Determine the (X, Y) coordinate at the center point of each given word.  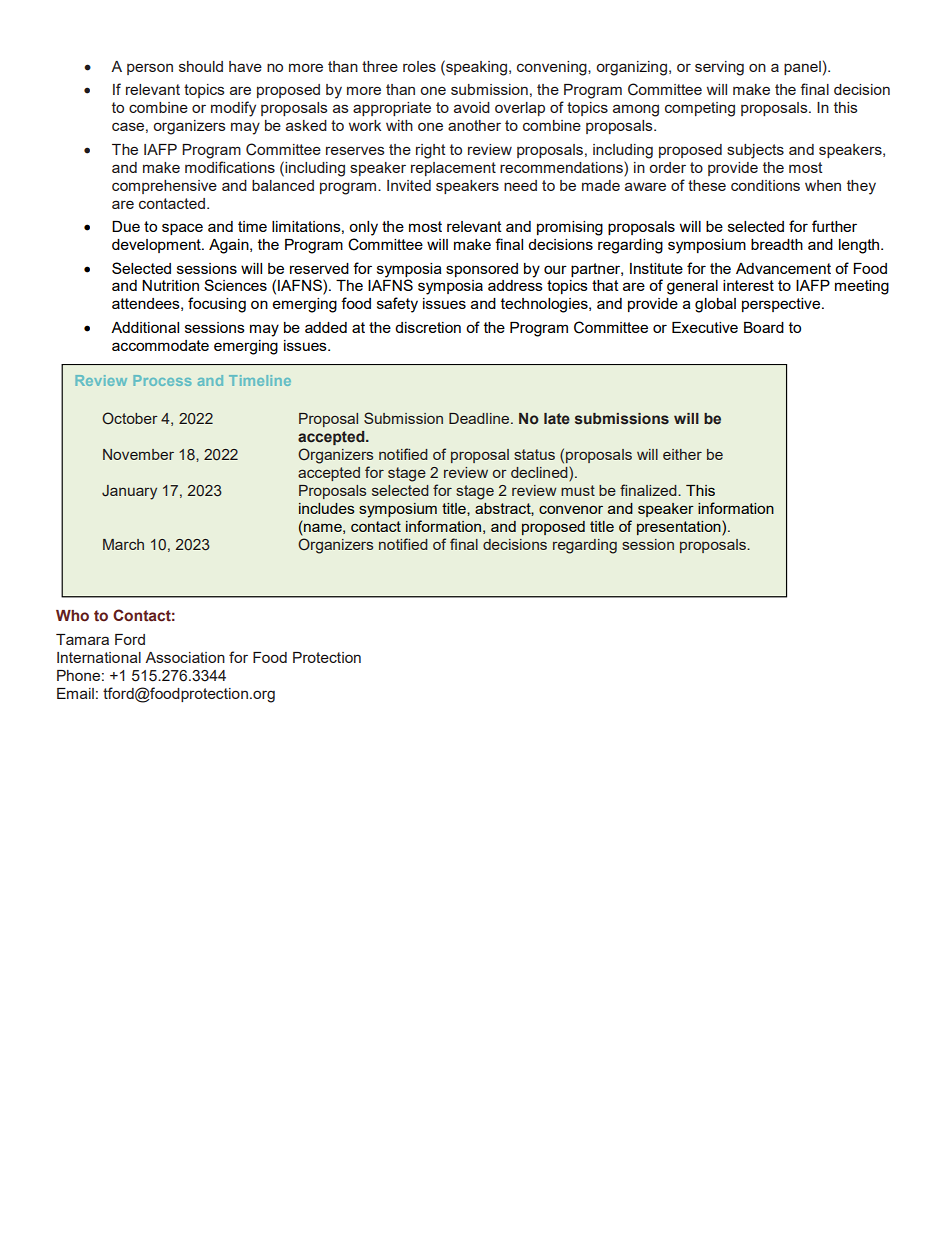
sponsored (482, 270)
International (99, 657)
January (129, 492)
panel (802, 68)
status (534, 454)
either (682, 454)
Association (185, 657)
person (150, 69)
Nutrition (170, 285)
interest (748, 285)
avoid (472, 107)
